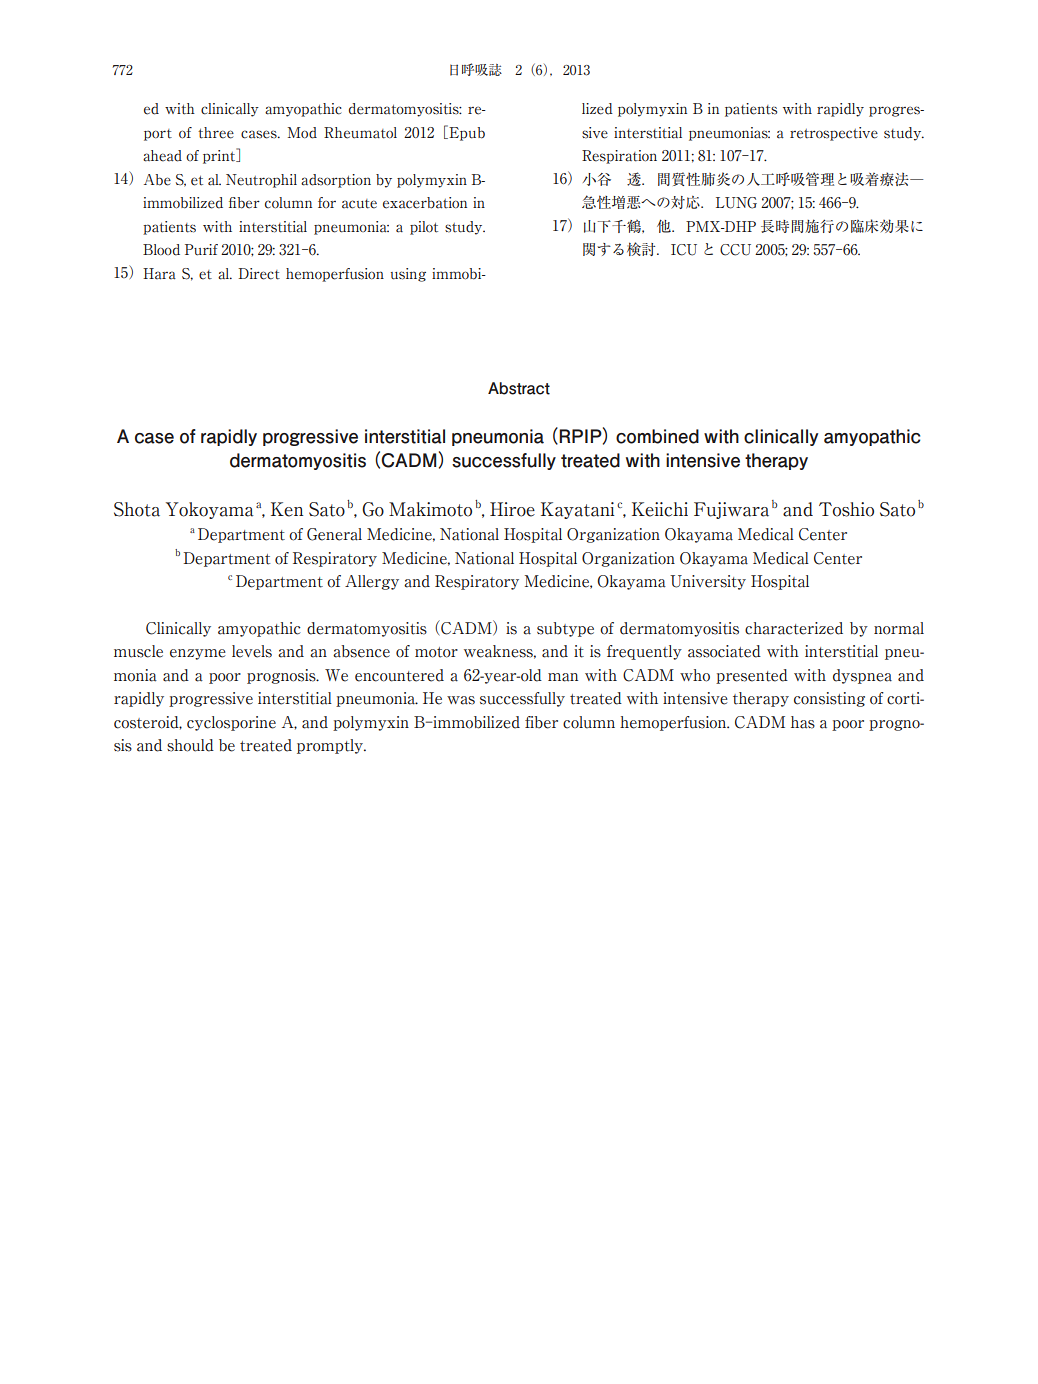 The image size is (1038, 1384). Describe the element at coordinates (565, 629) in the screenshot. I see `subtype` at that location.
